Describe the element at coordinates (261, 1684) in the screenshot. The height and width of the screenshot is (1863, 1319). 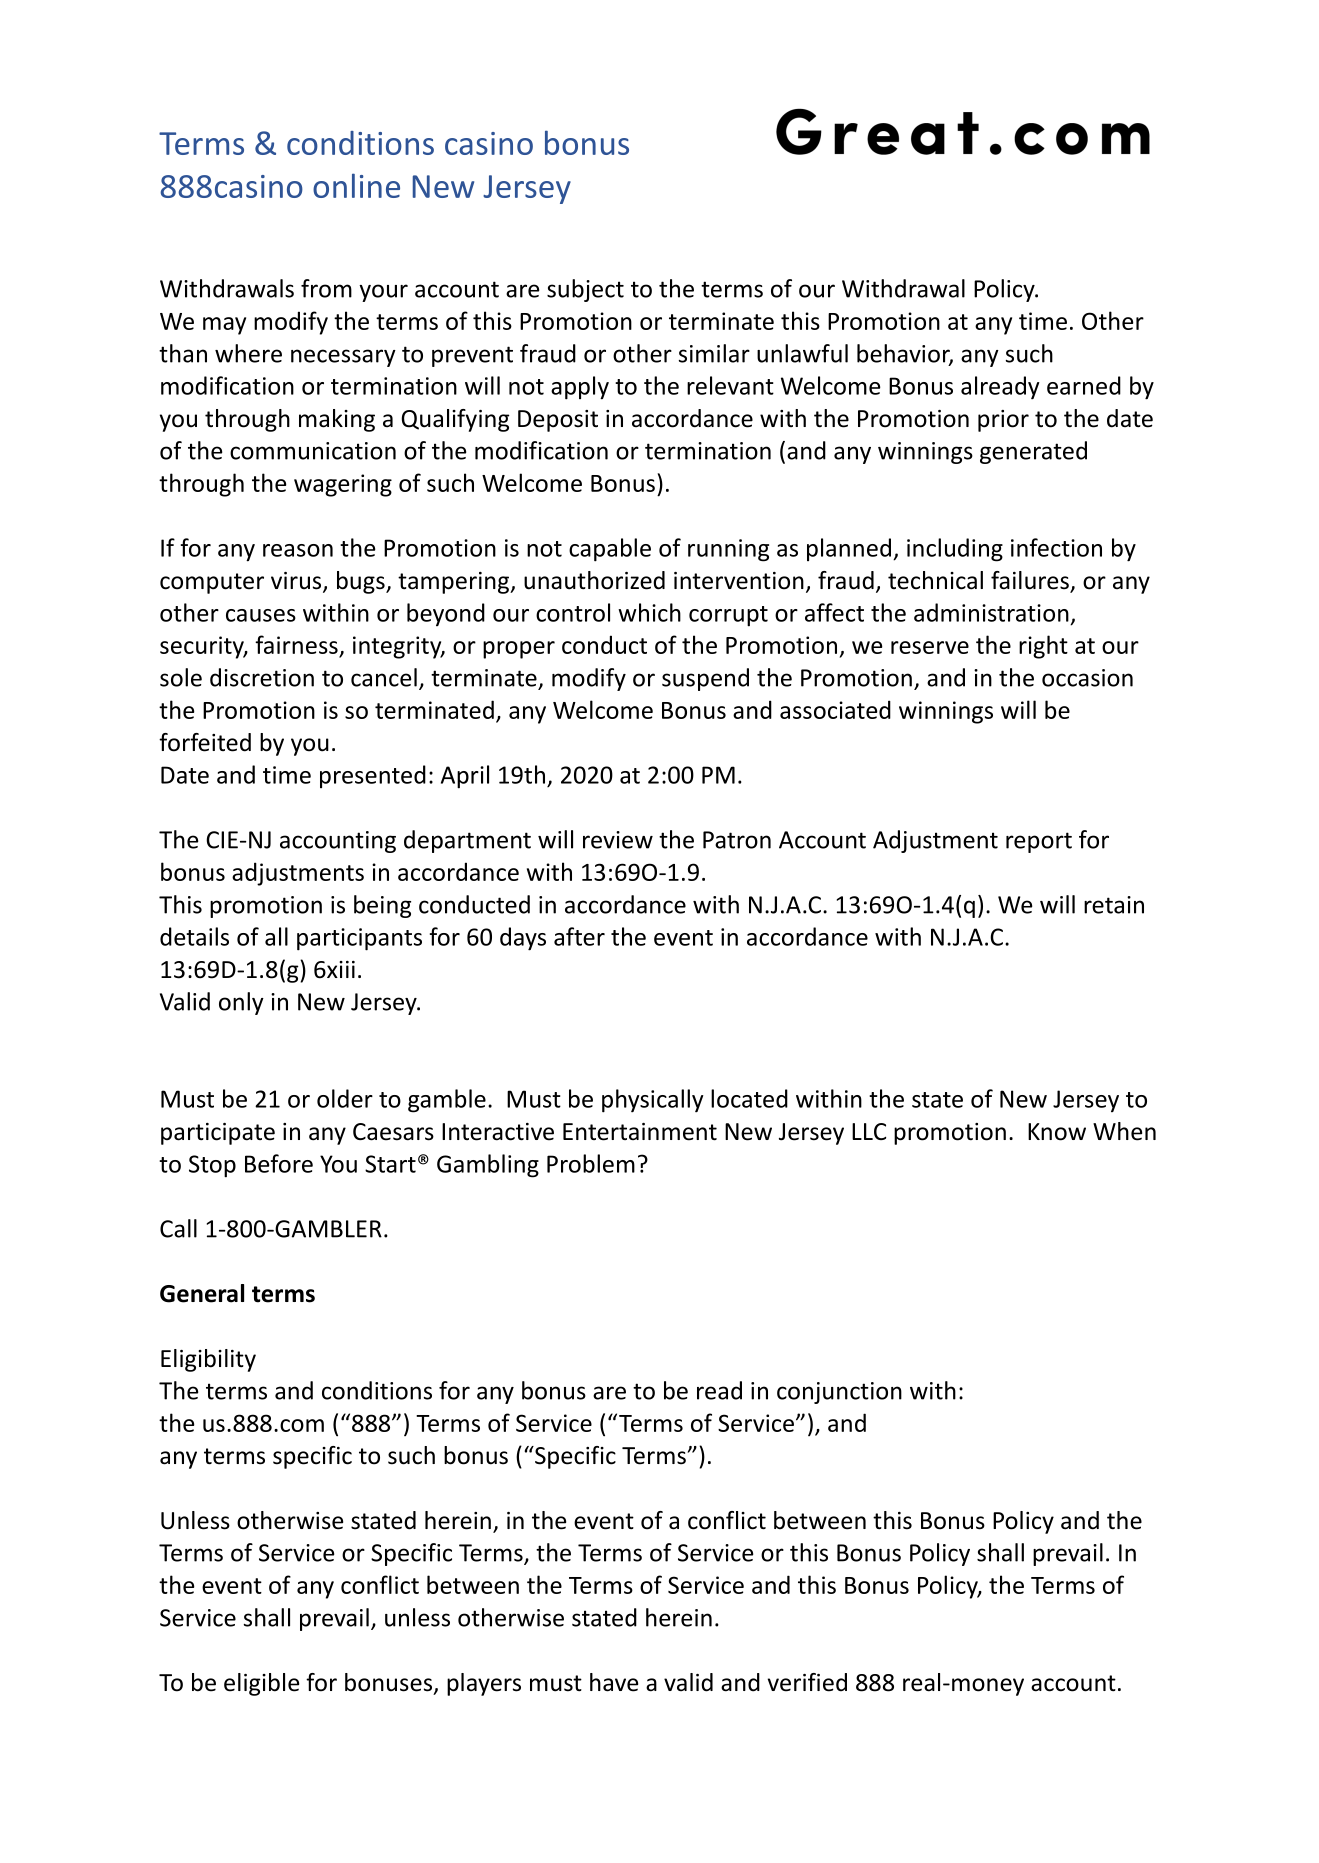
I see `eligible` at that location.
